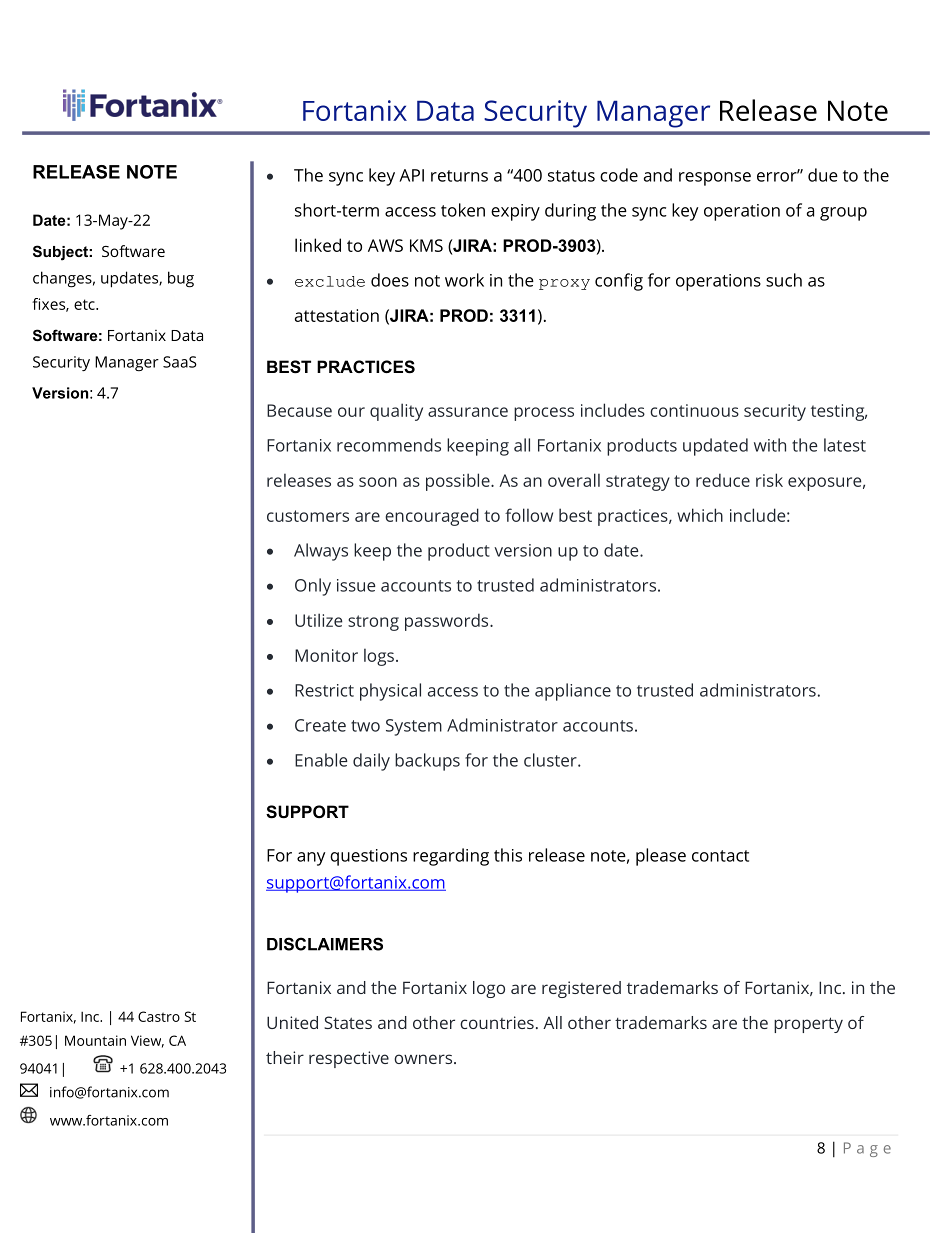  Describe the element at coordinates (451, 857) in the screenshot. I see `regarding` at that location.
